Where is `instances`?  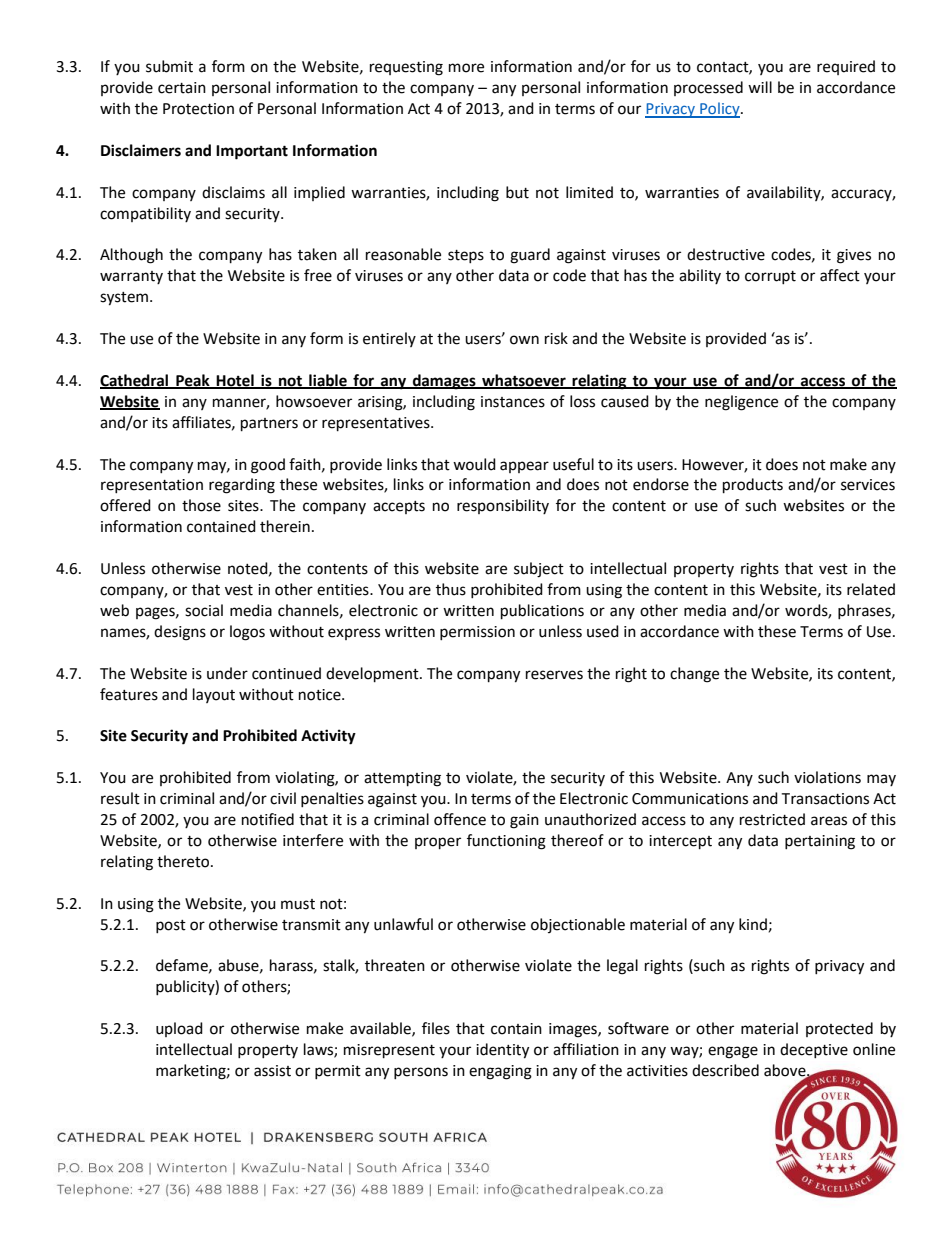
instances is located at coordinates (513, 402).
